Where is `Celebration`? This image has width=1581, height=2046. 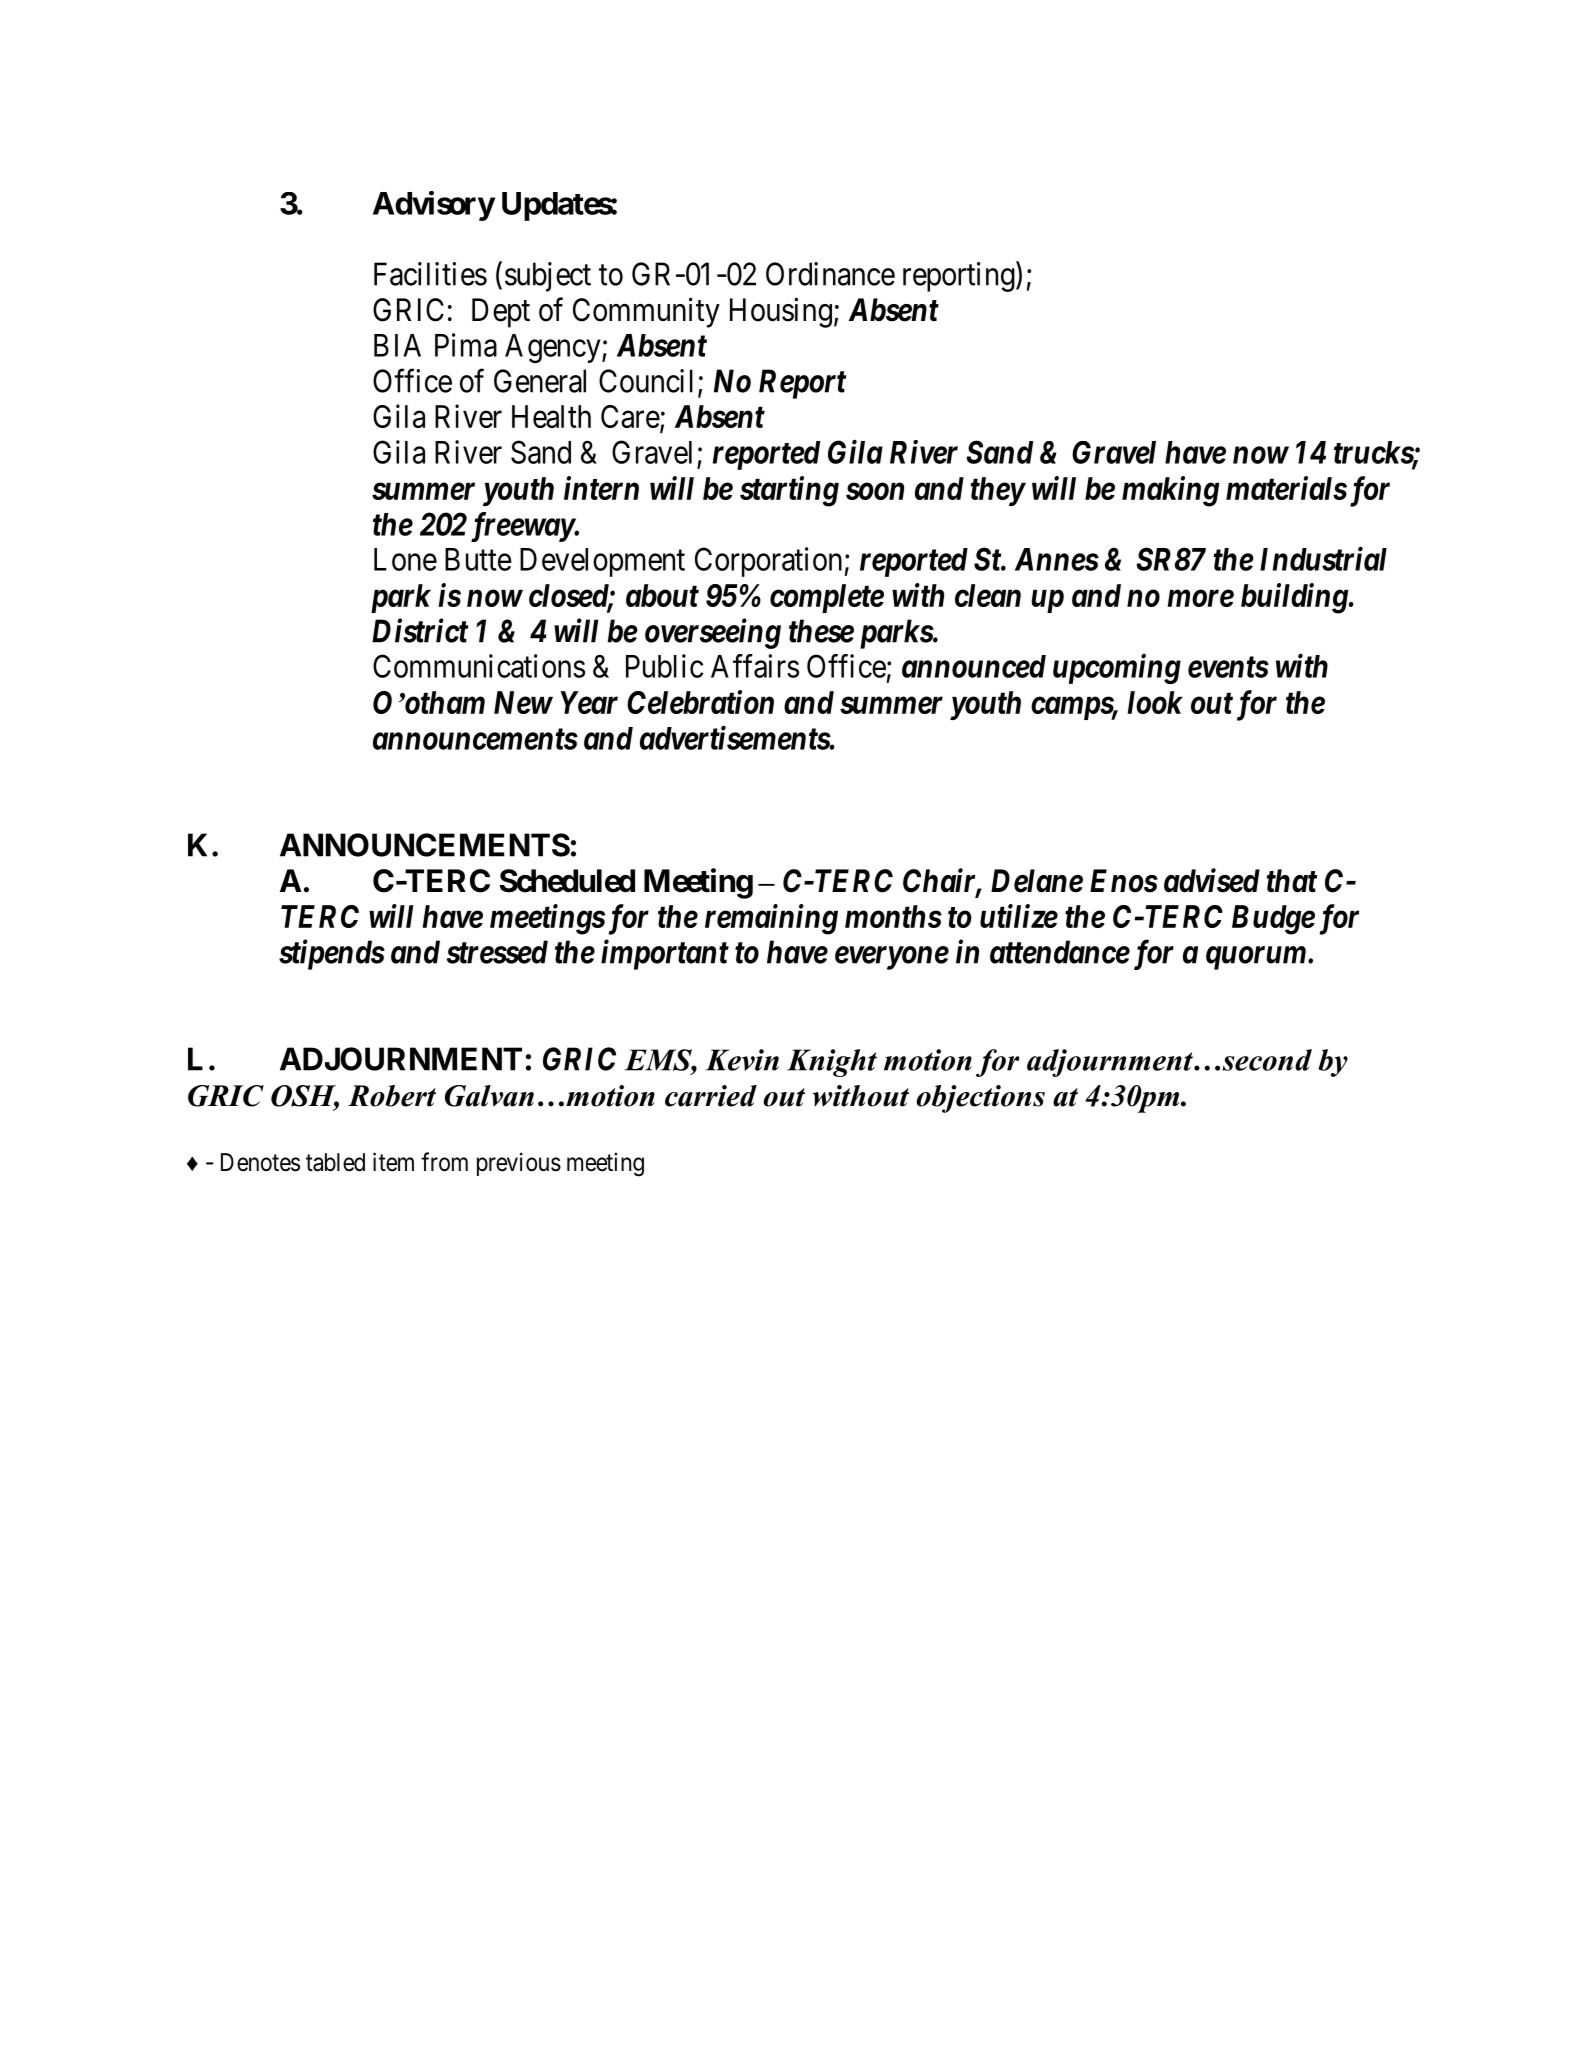 Celebration is located at coordinates (700, 702).
